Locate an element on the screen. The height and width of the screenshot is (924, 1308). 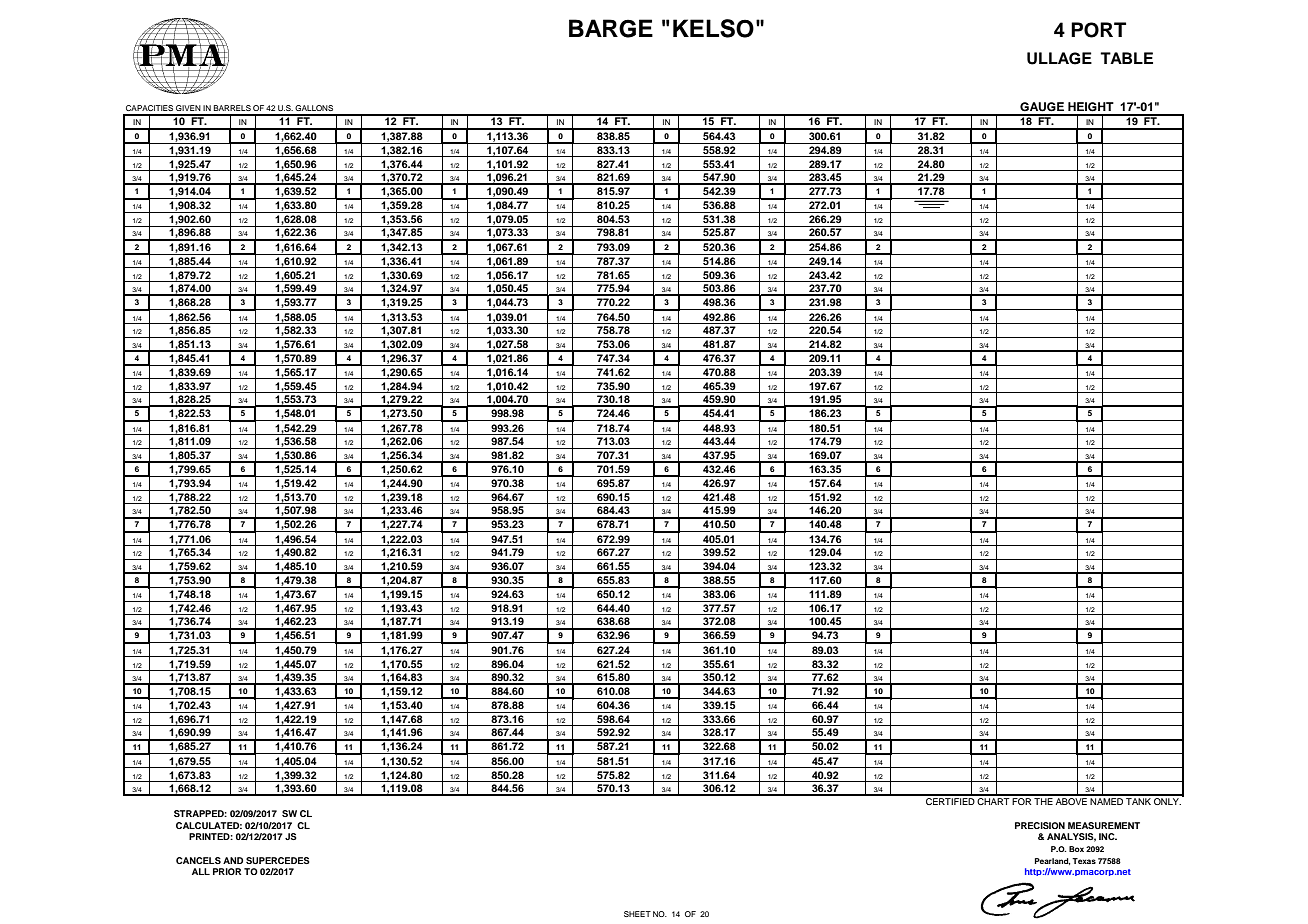
PORT is located at coordinates (1098, 30).
